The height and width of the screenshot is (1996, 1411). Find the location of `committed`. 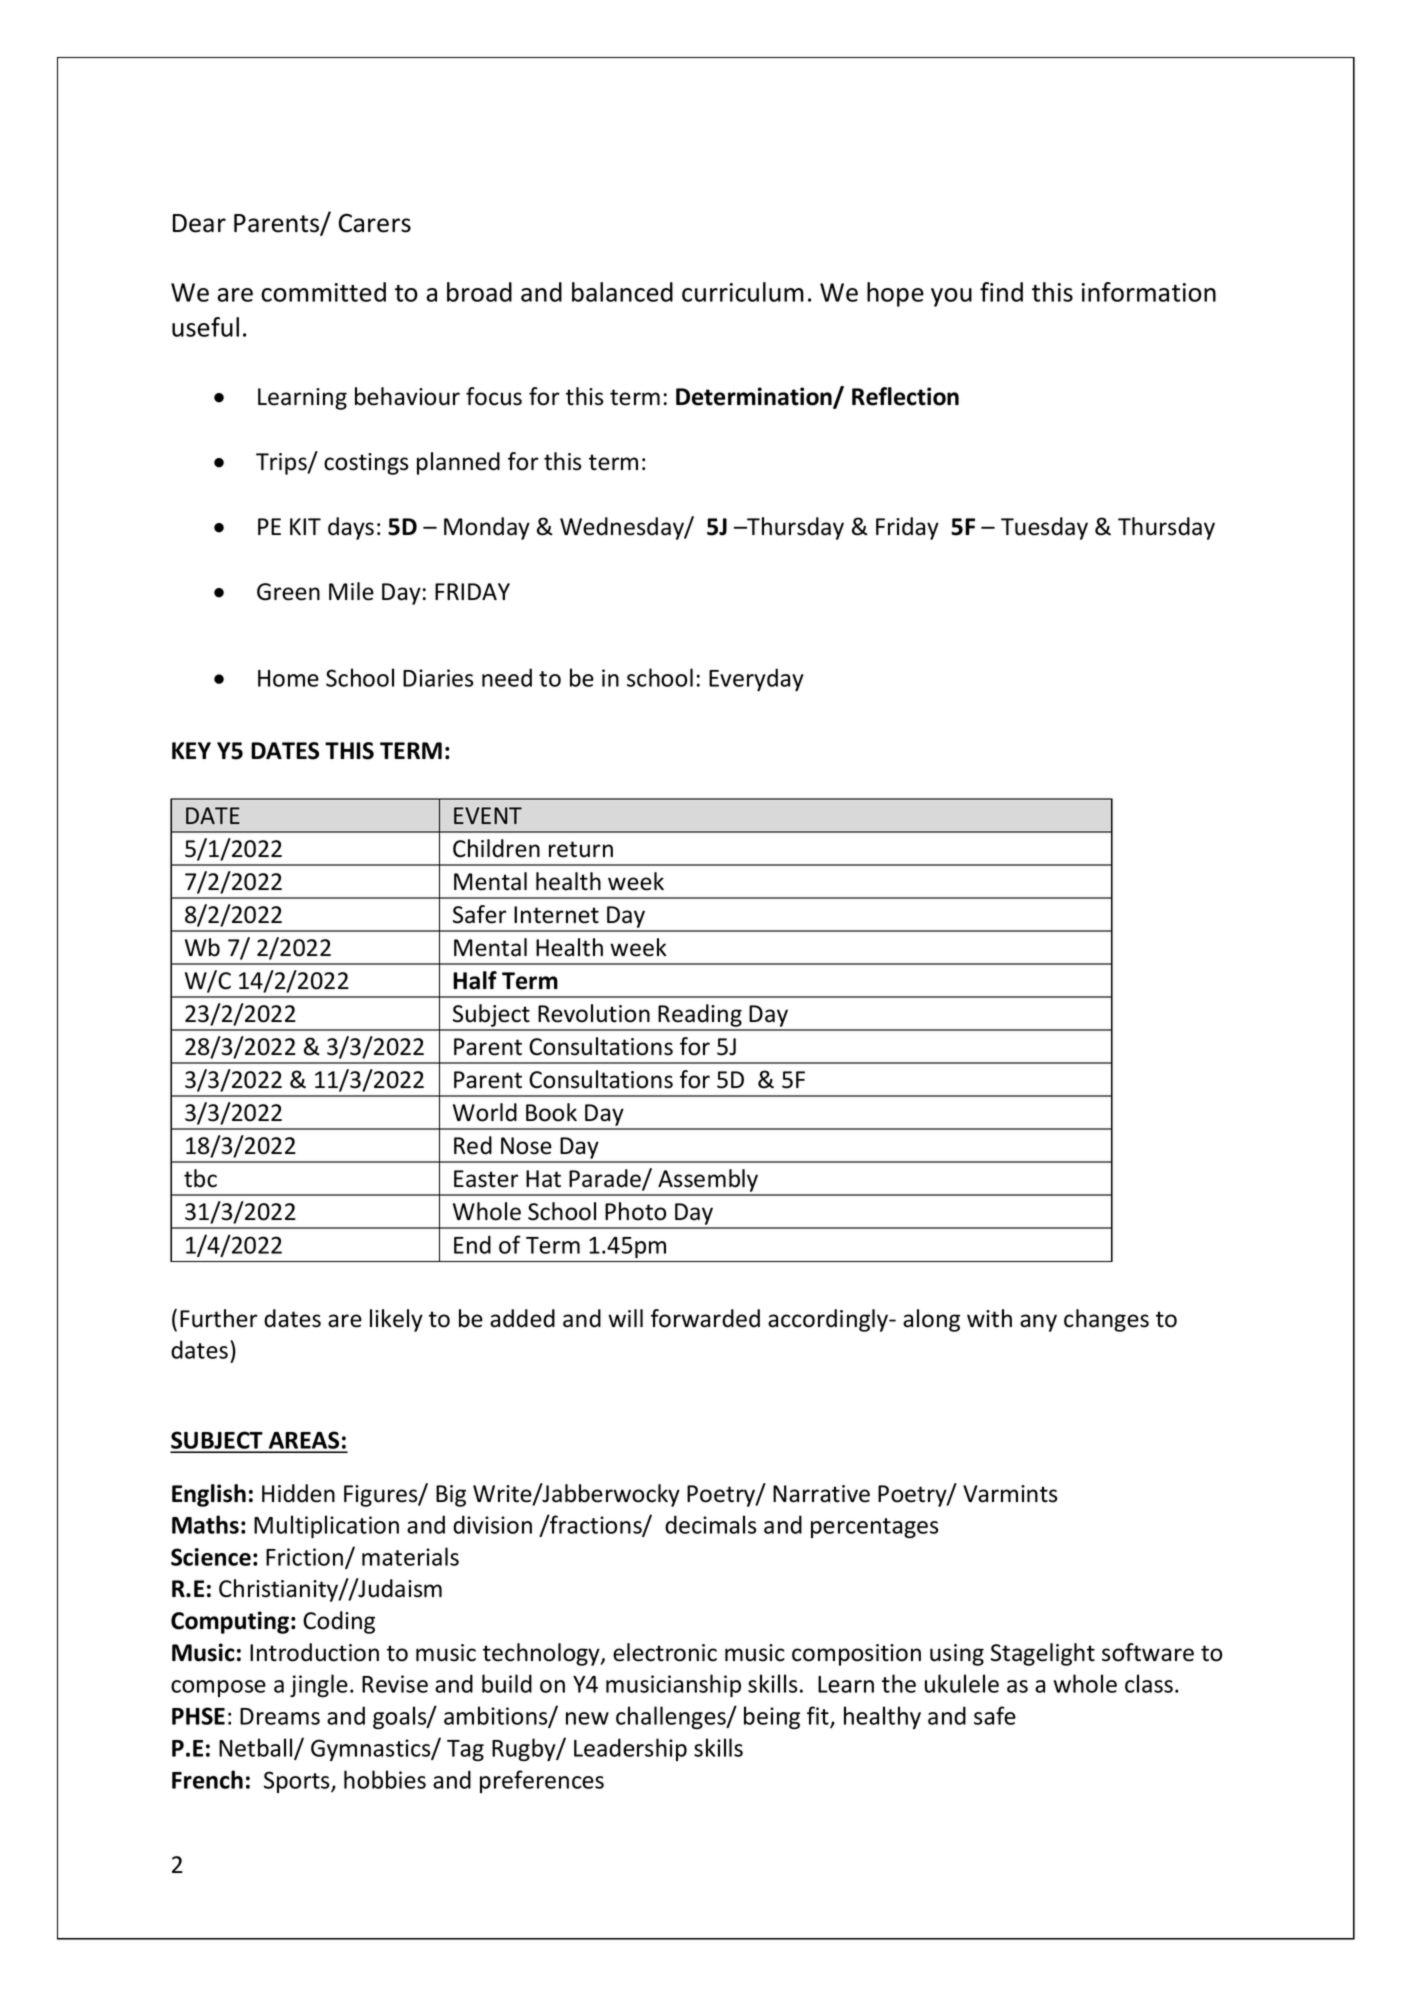

committed is located at coordinates (323, 292).
